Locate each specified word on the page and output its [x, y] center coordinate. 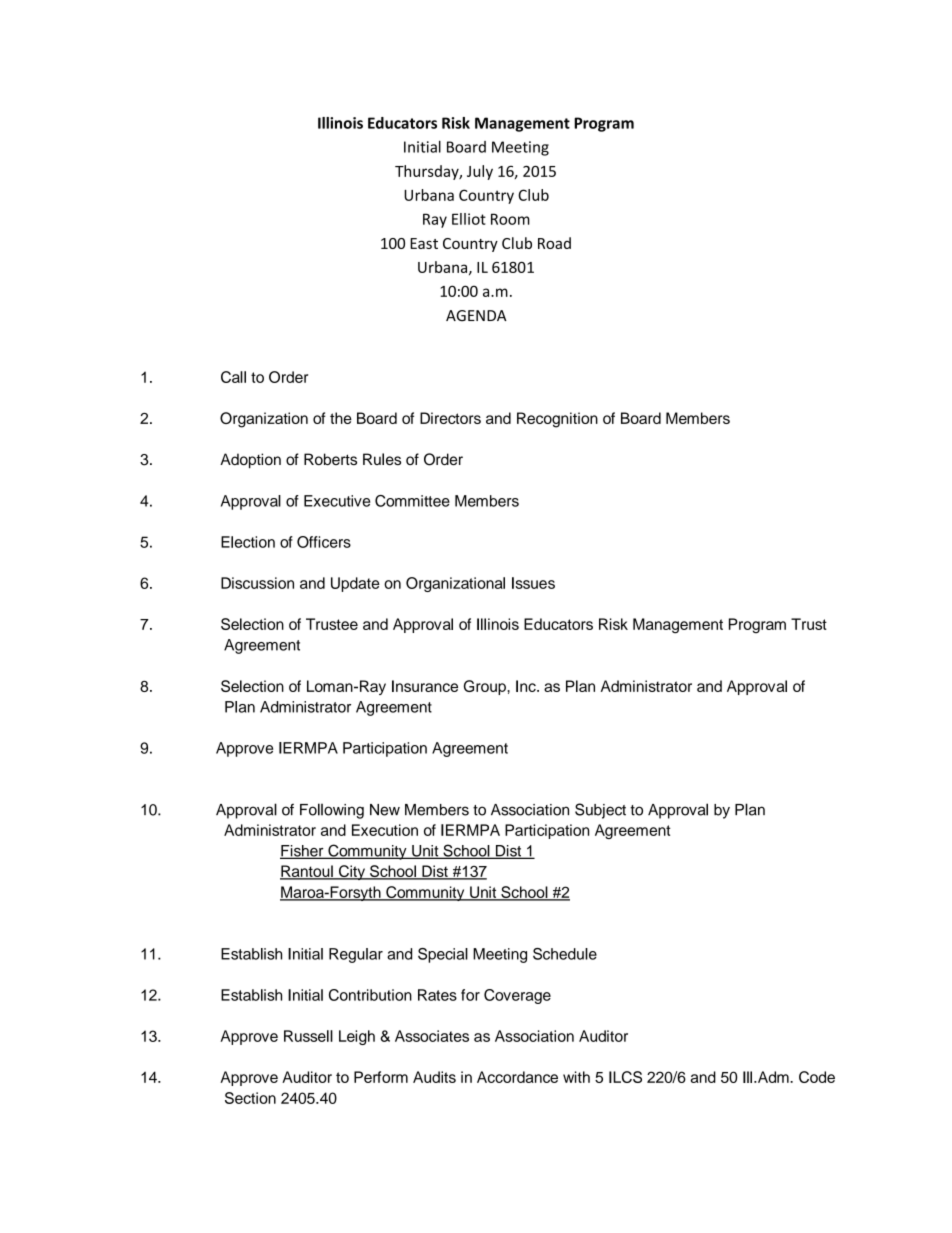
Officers [324, 542]
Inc [527, 686]
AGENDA [476, 316]
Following [332, 811]
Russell [308, 1036]
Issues [533, 583]
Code [817, 1077]
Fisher [303, 852]
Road [554, 243]
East [424, 243]
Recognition [557, 420]
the [341, 418]
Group [486, 687]
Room [510, 219]
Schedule [565, 954]
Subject [600, 811]
